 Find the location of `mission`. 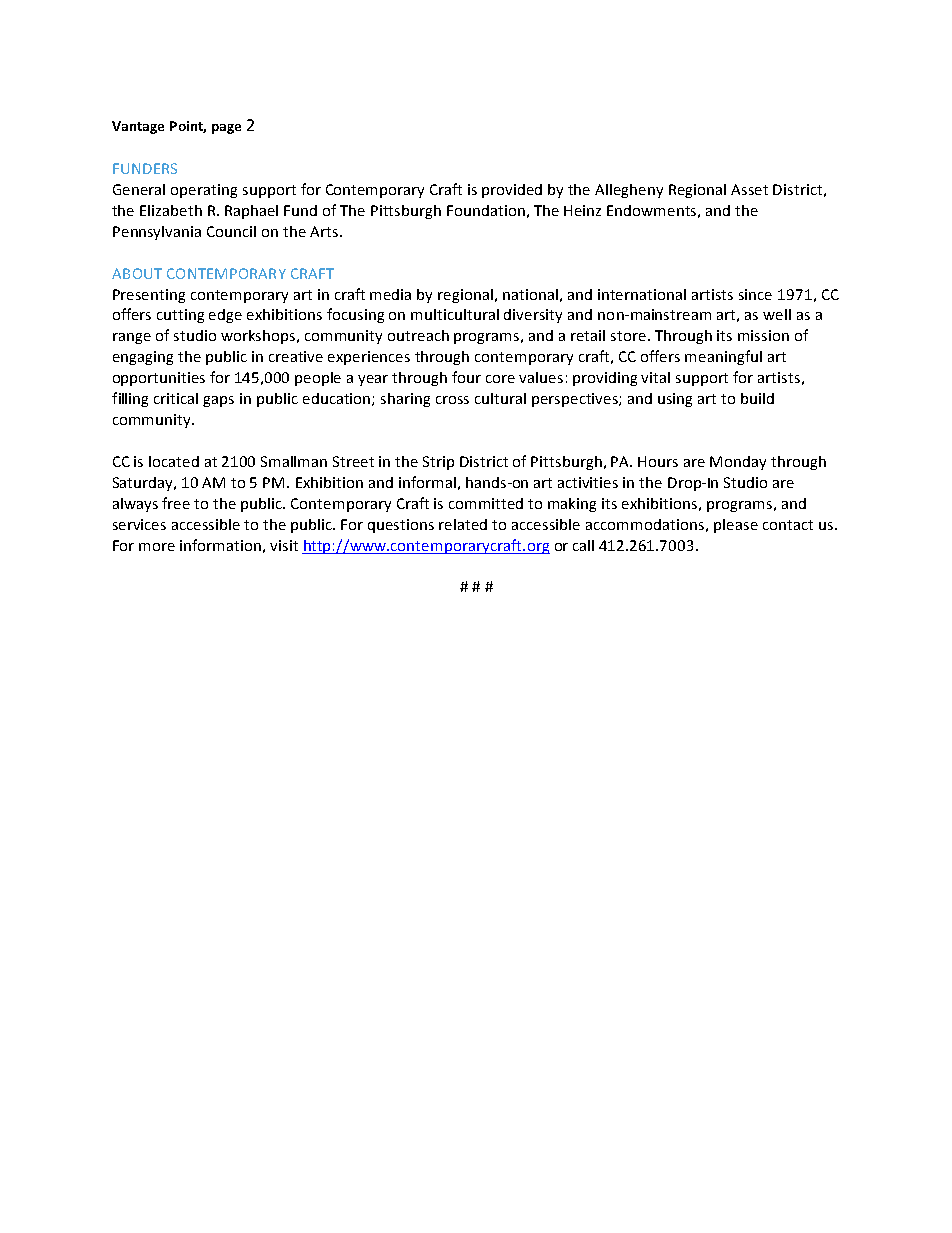

mission is located at coordinates (763, 335).
